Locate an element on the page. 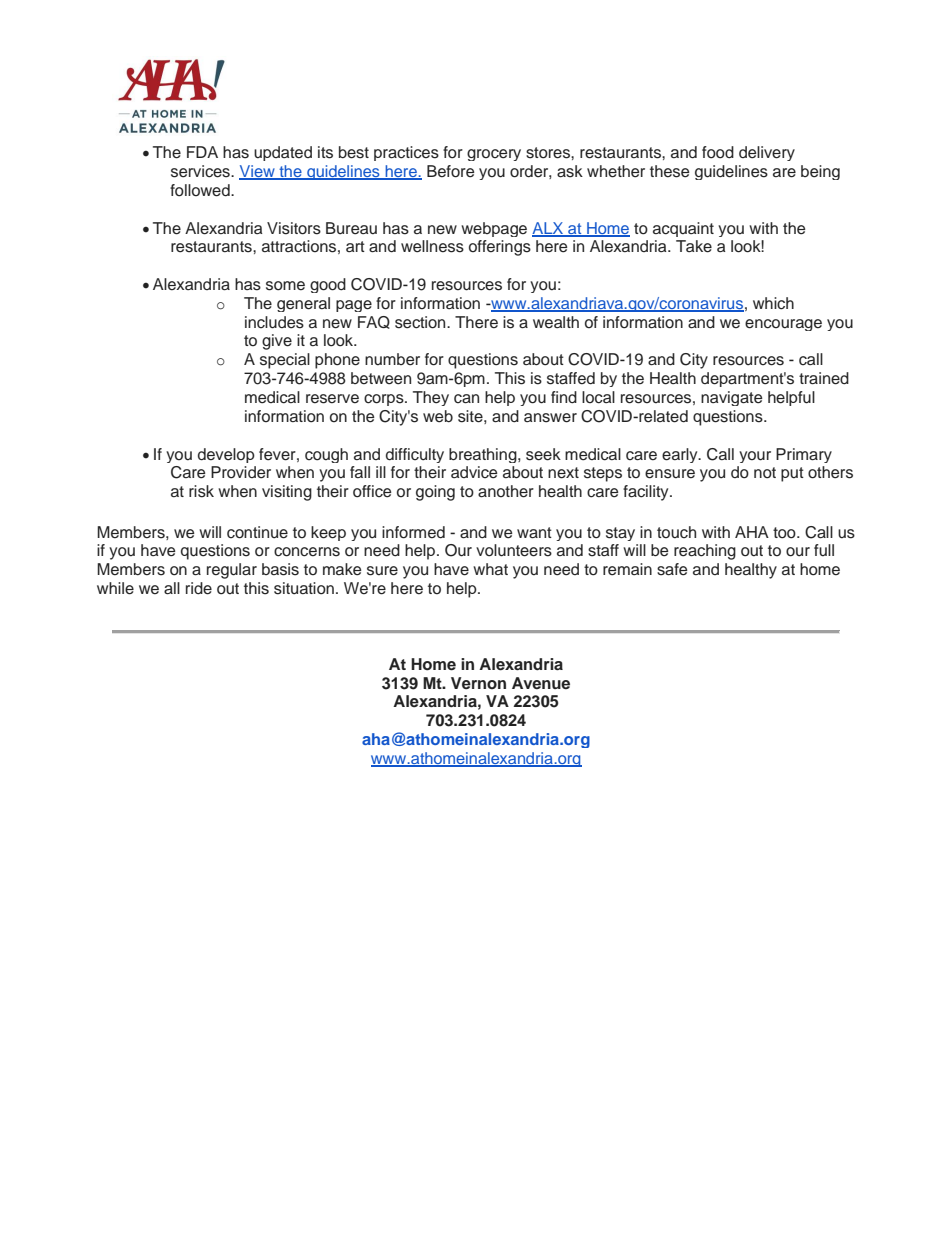 The image size is (952, 1233). delivery is located at coordinates (767, 153).
